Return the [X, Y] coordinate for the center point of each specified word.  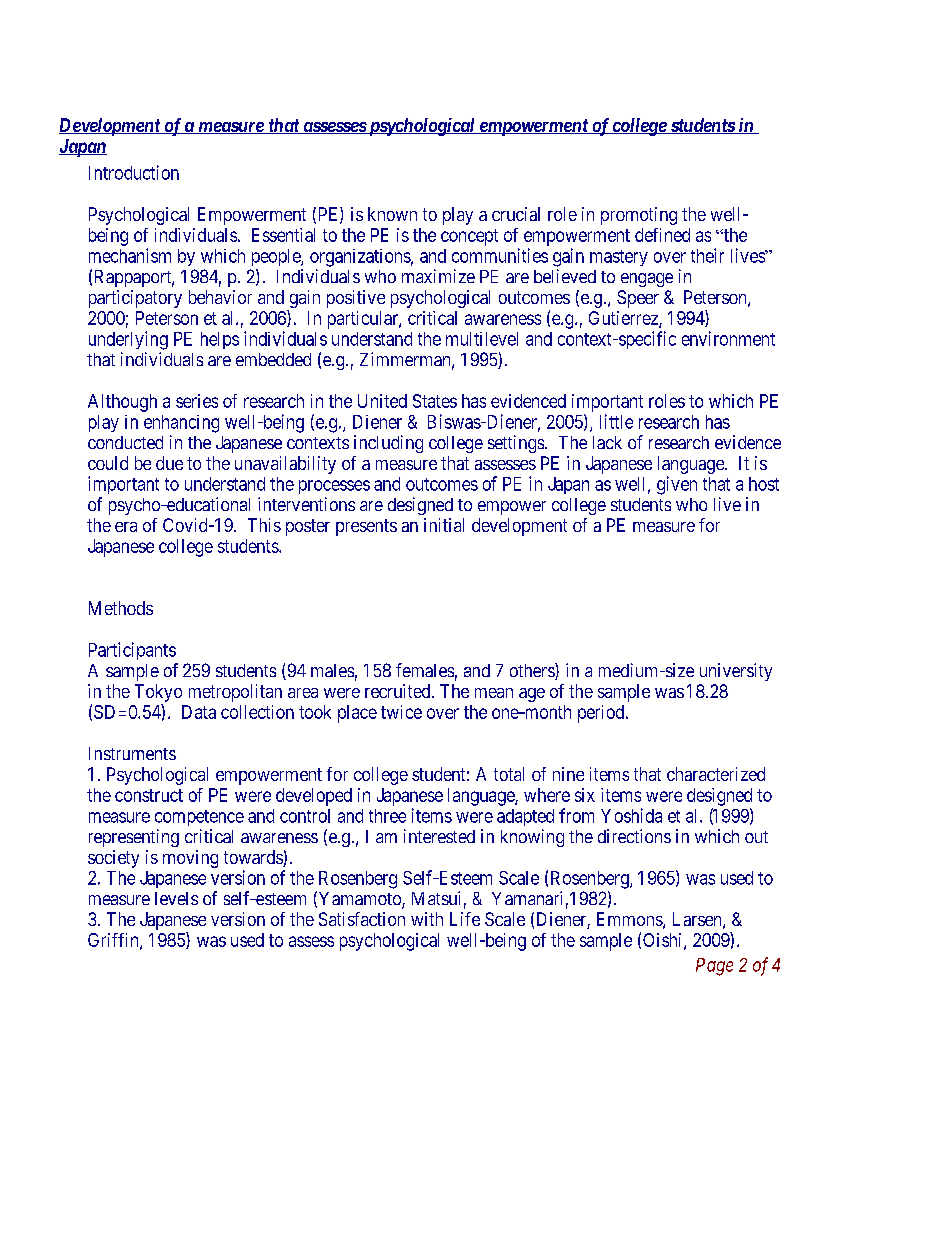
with [427, 919]
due [169, 463]
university [736, 672]
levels [176, 898]
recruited [399, 691]
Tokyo [158, 694]
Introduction [134, 172]
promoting [639, 216]
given [677, 485]
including [388, 444]
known [392, 214]
